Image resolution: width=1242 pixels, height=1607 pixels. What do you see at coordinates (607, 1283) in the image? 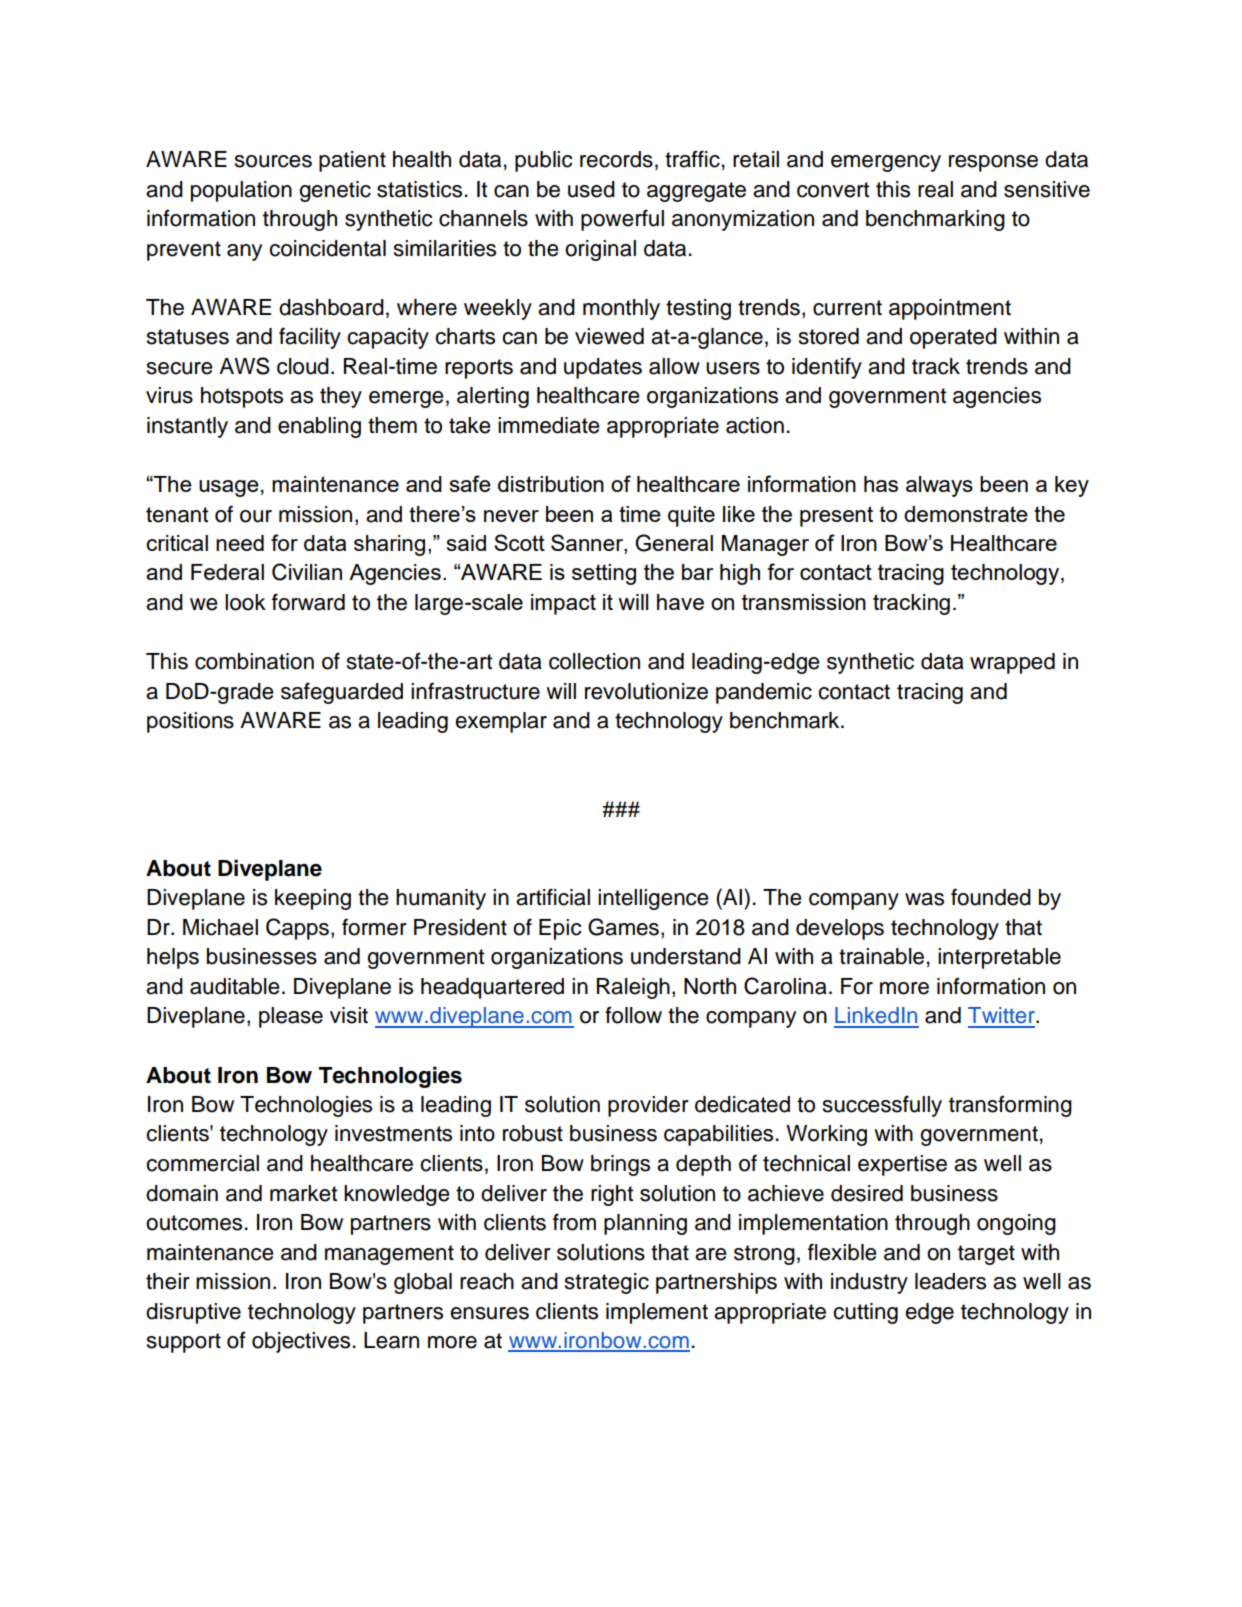
I see `strategic` at bounding box center [607, 1283].
